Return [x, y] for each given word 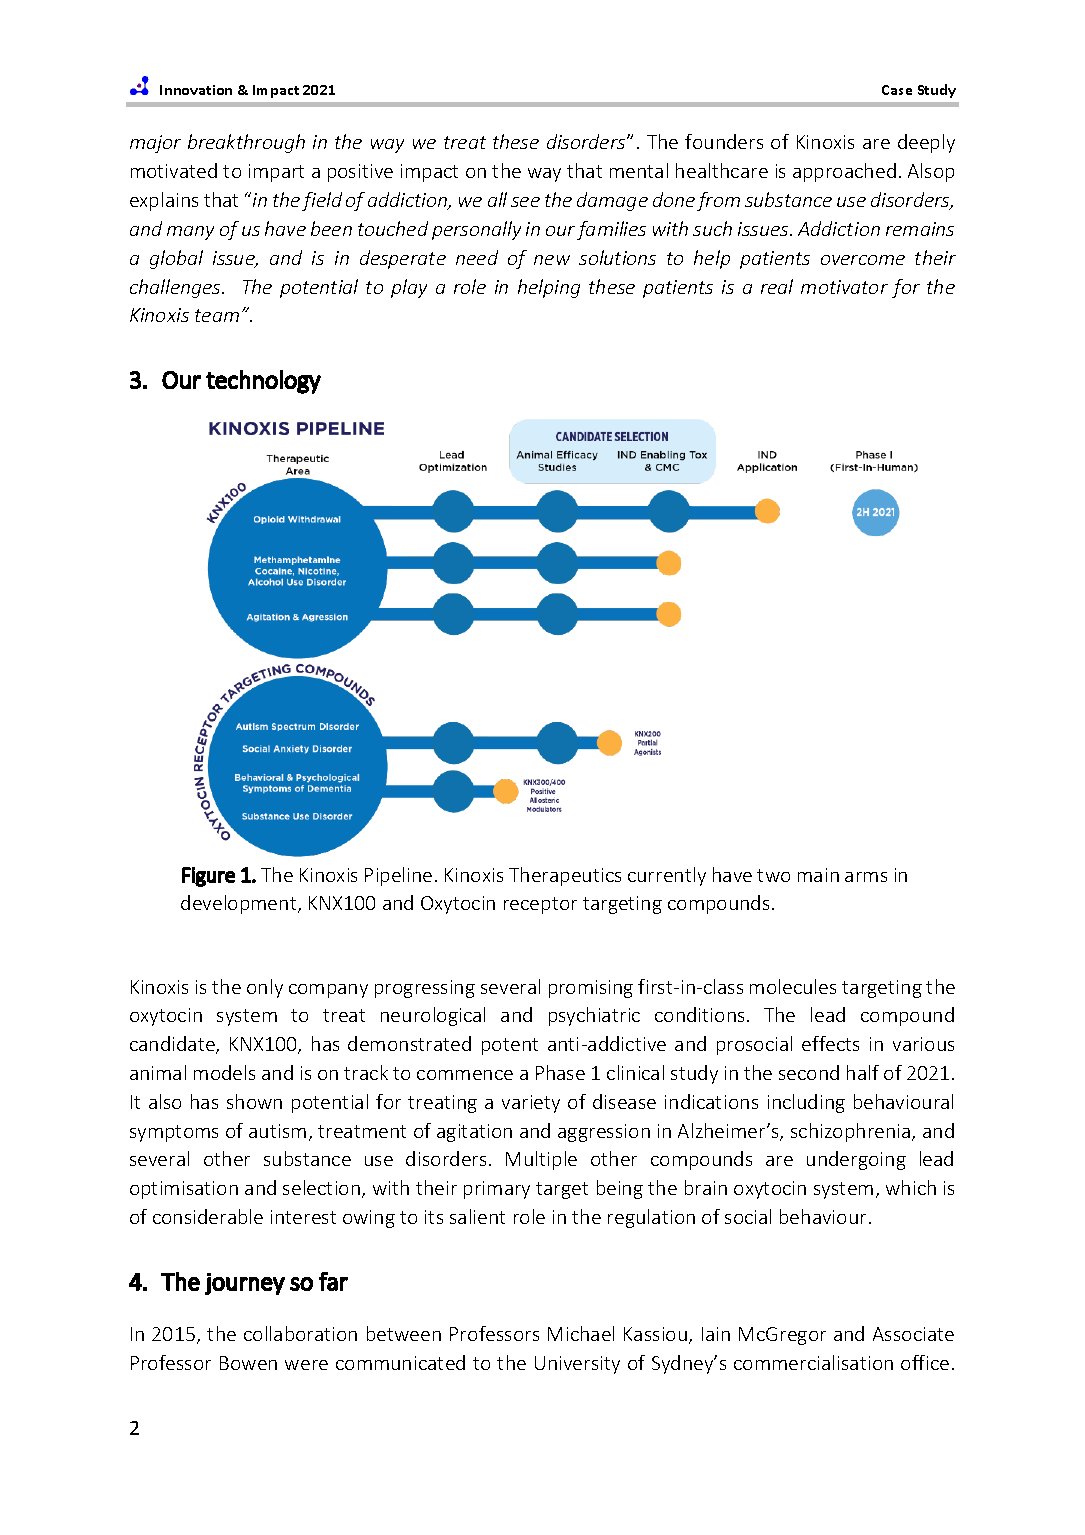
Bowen [248, 1363]
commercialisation [813, 1362]
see [525, 202]
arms [866, 877]
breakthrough [246, 143]
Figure [208, 877]
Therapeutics [565, 876]
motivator [844, 287]
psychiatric [594, 1016]
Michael [581, 1333]
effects [830, 1043]
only [265, 988]
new [552, 260]
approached [844, 172]
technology [263, 382]
